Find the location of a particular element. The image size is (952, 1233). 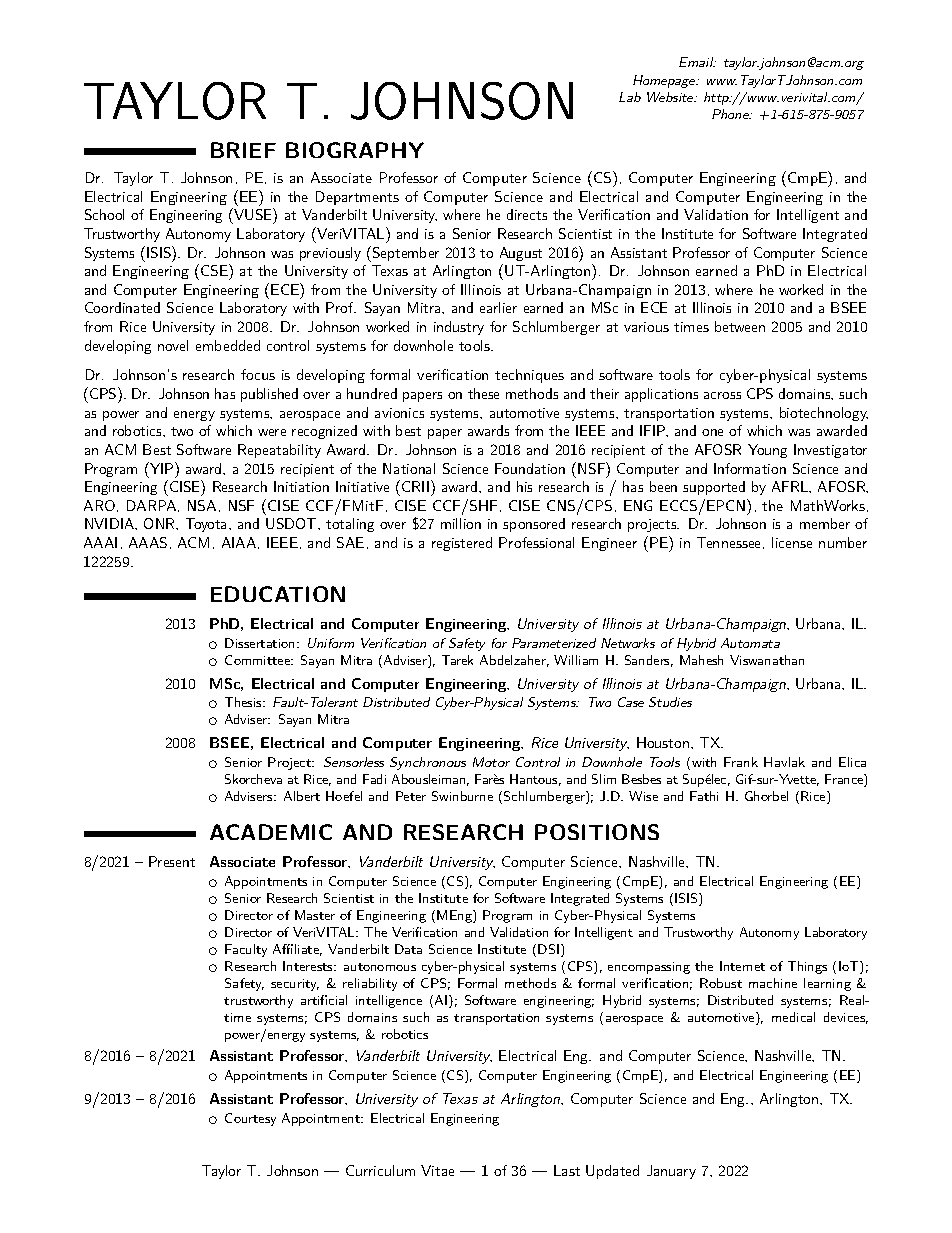

Phone is located at coordinates (732, 114).
